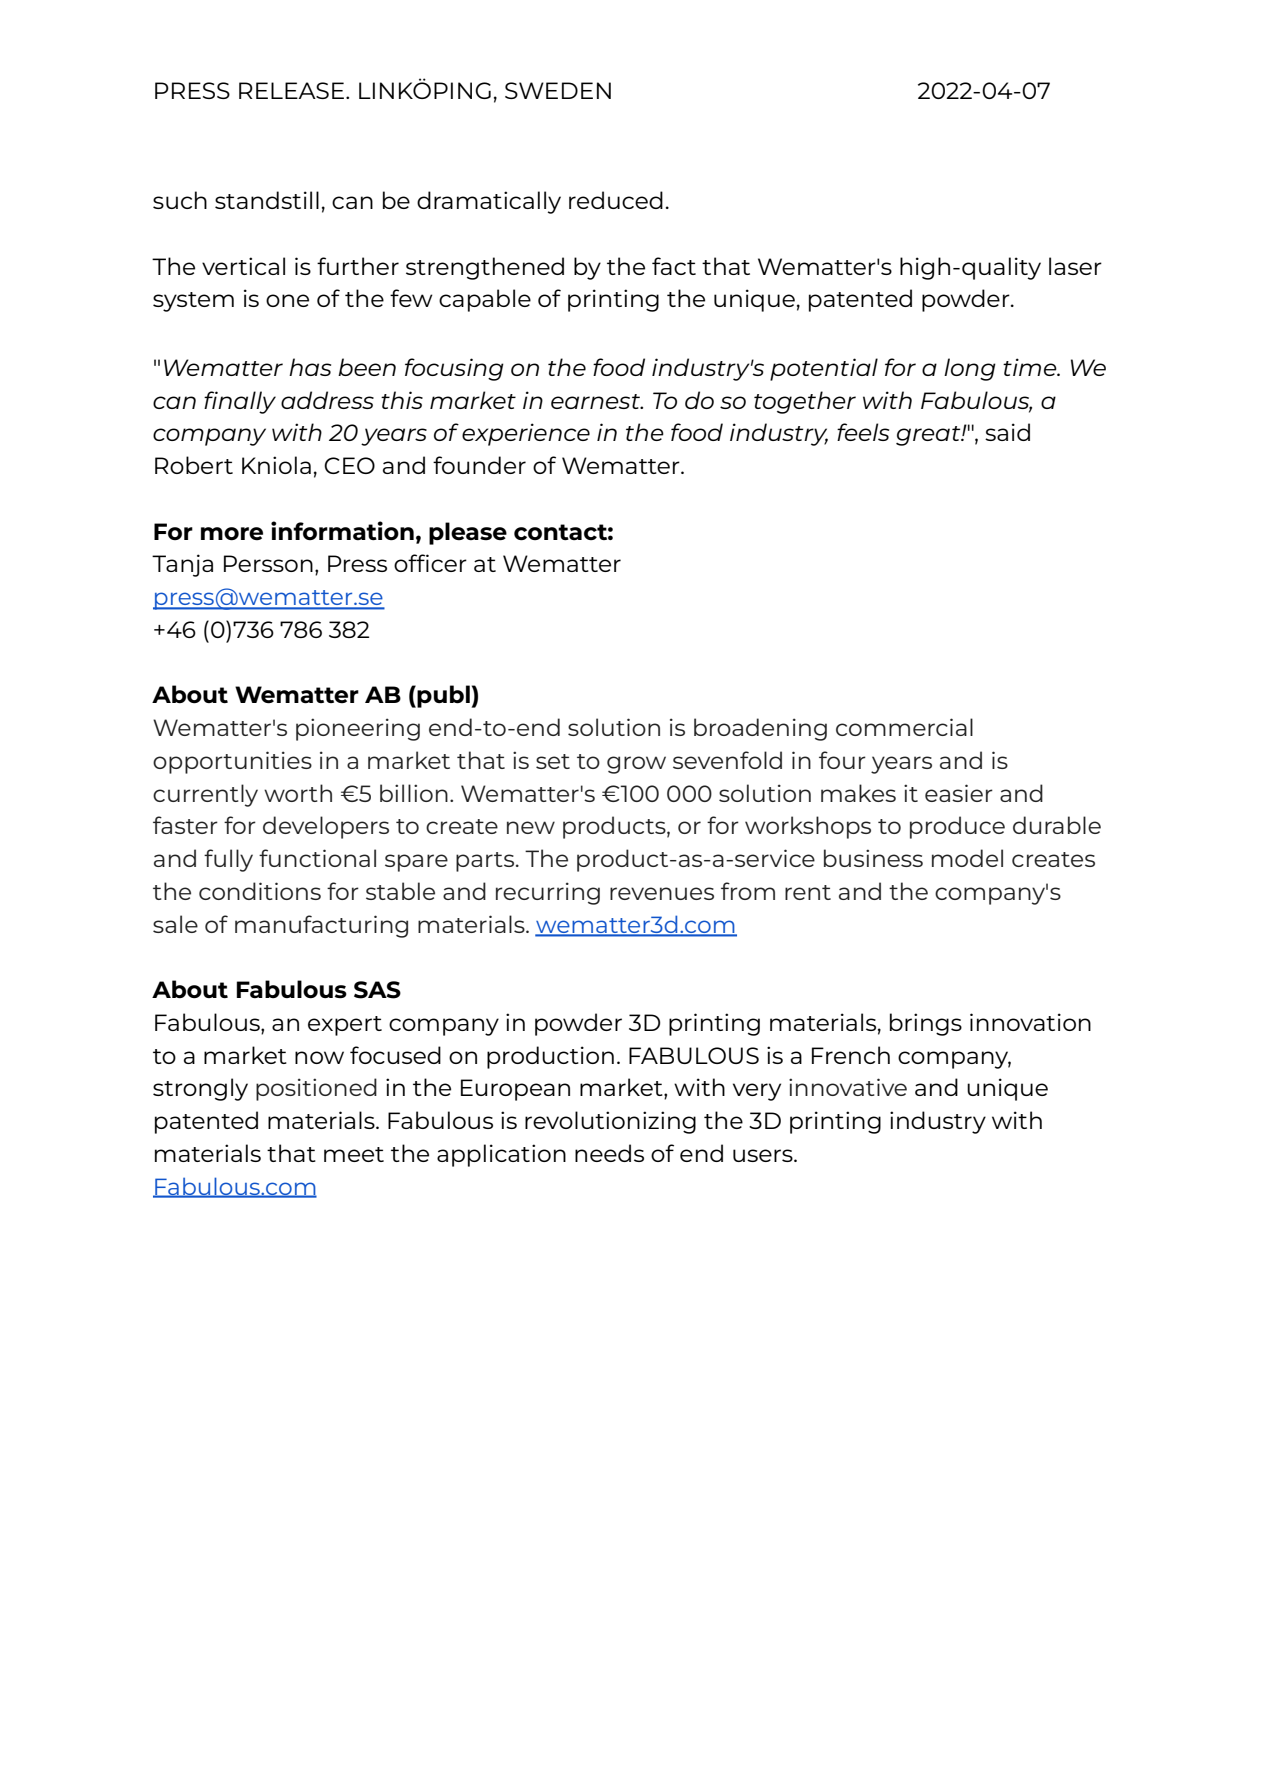  Describe the element at coordinates (316, 1089) in the screenshot. I see `positioned` at that location.
